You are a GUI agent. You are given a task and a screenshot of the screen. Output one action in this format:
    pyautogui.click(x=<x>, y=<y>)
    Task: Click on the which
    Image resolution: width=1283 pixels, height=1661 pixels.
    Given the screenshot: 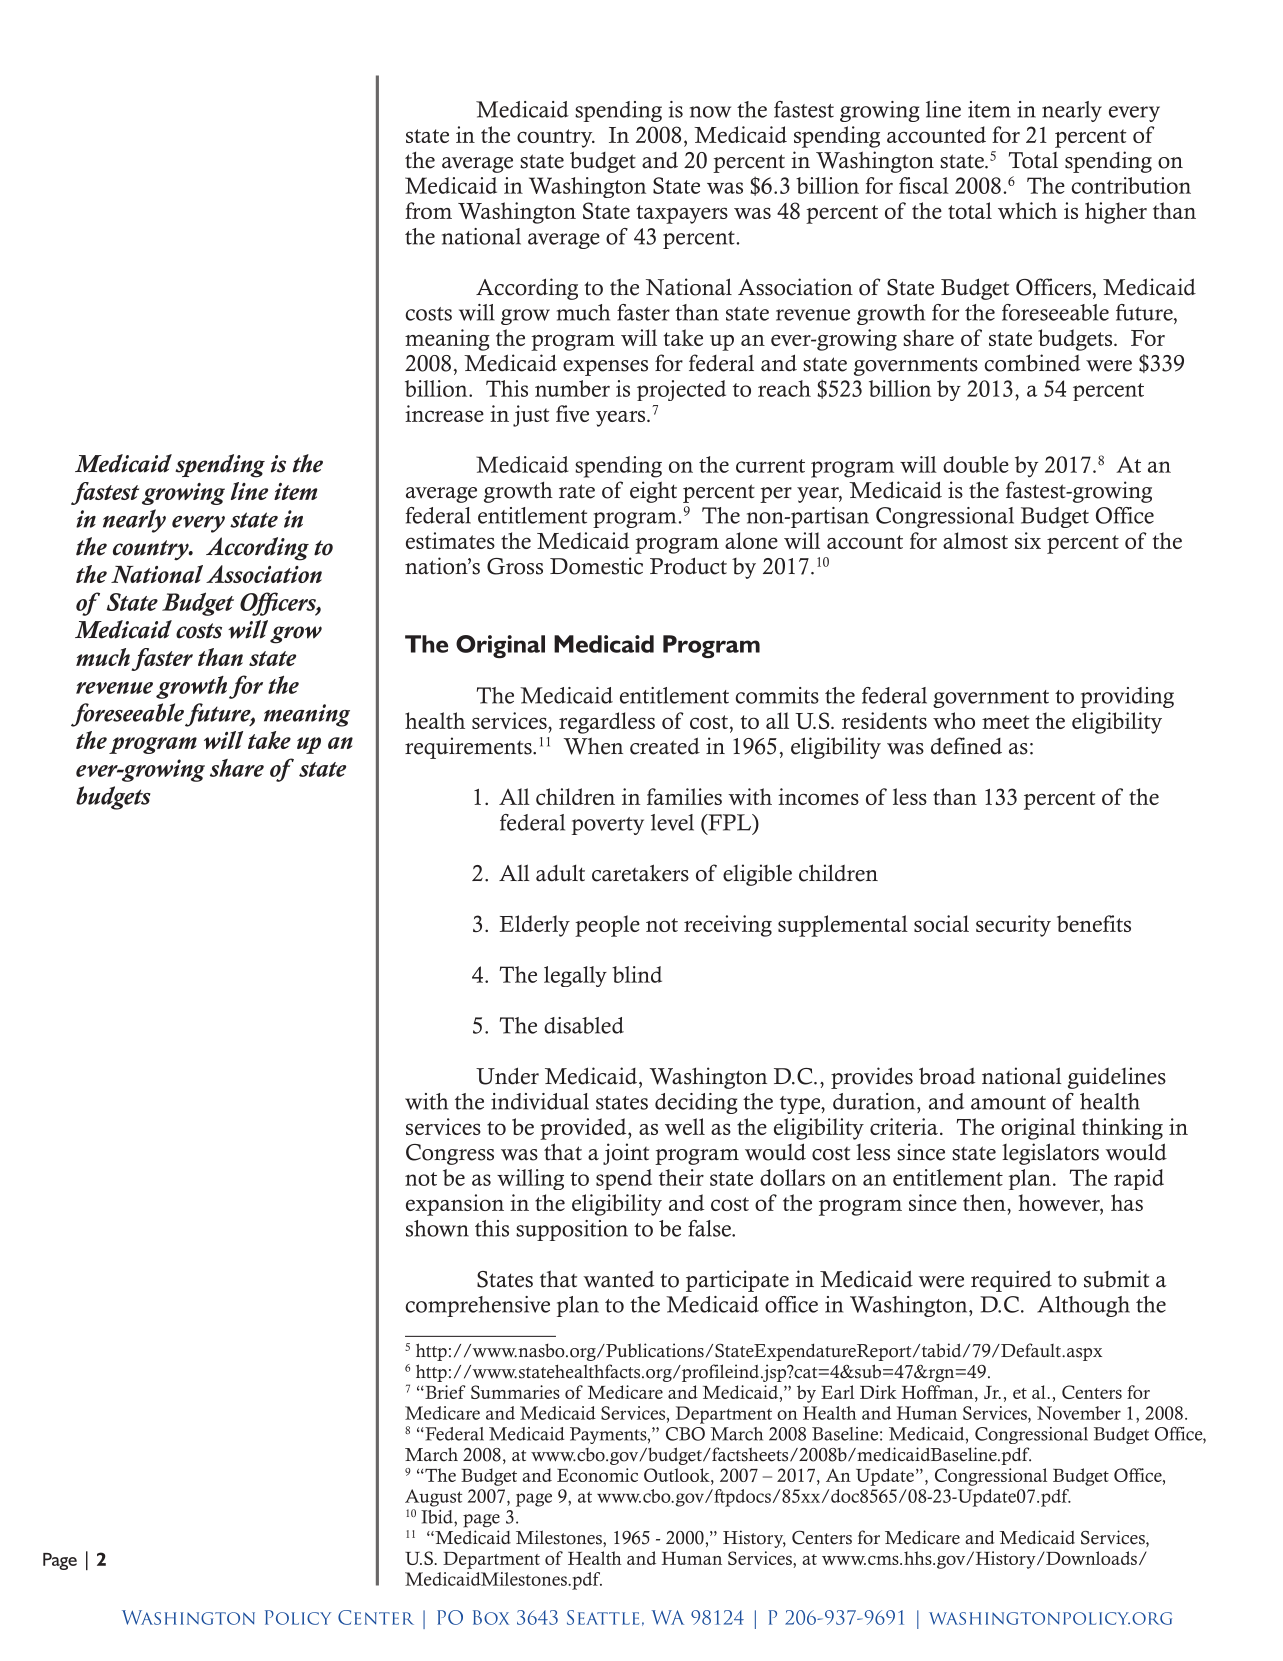 What is the action you would take?
    pyautogui.click(x=1027, y=210)
